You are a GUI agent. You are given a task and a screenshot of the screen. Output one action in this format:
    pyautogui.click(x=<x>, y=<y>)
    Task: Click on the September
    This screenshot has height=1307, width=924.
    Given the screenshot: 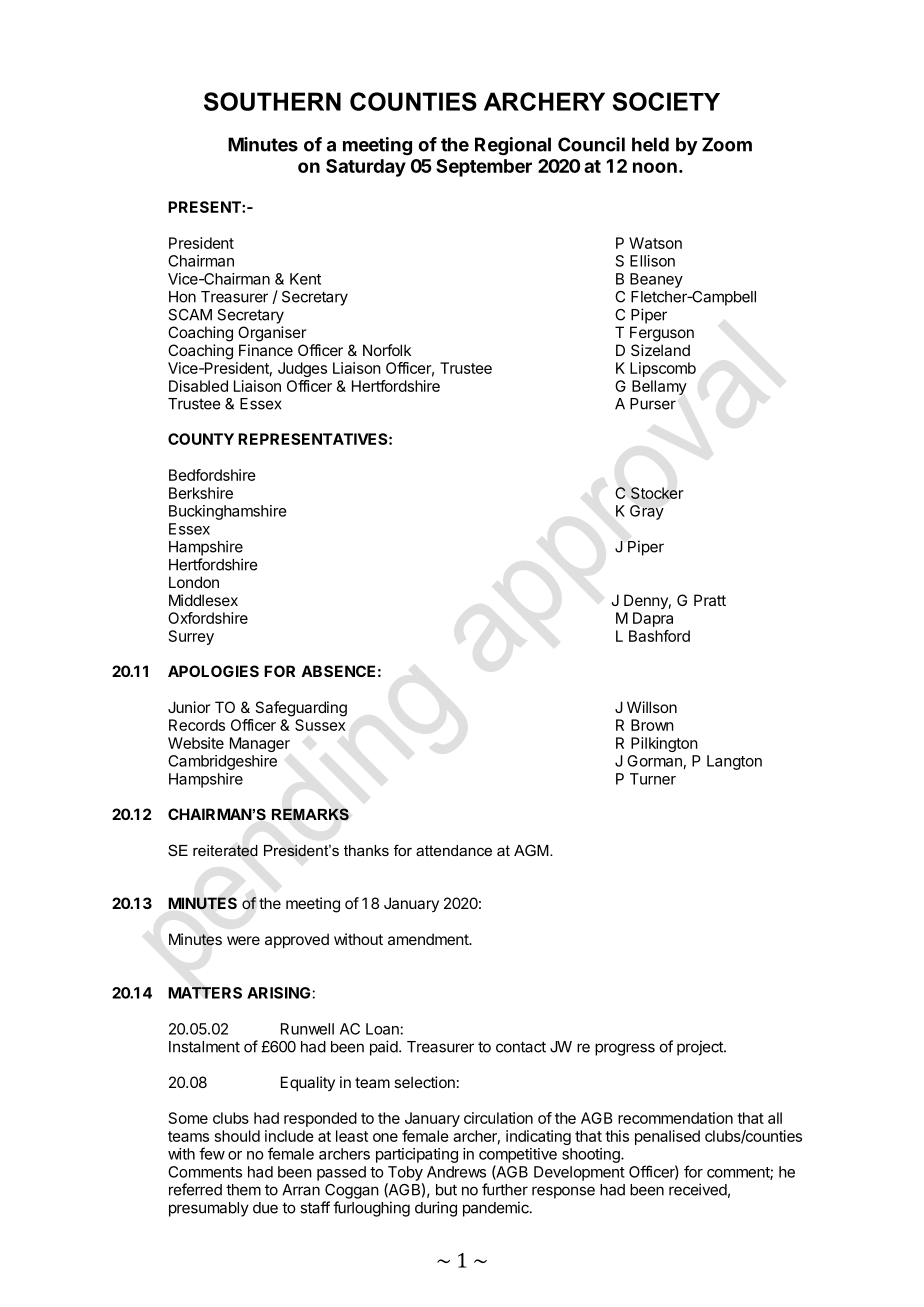 What is the action you would take?
    pyautogui.click(x=484, y=168)
